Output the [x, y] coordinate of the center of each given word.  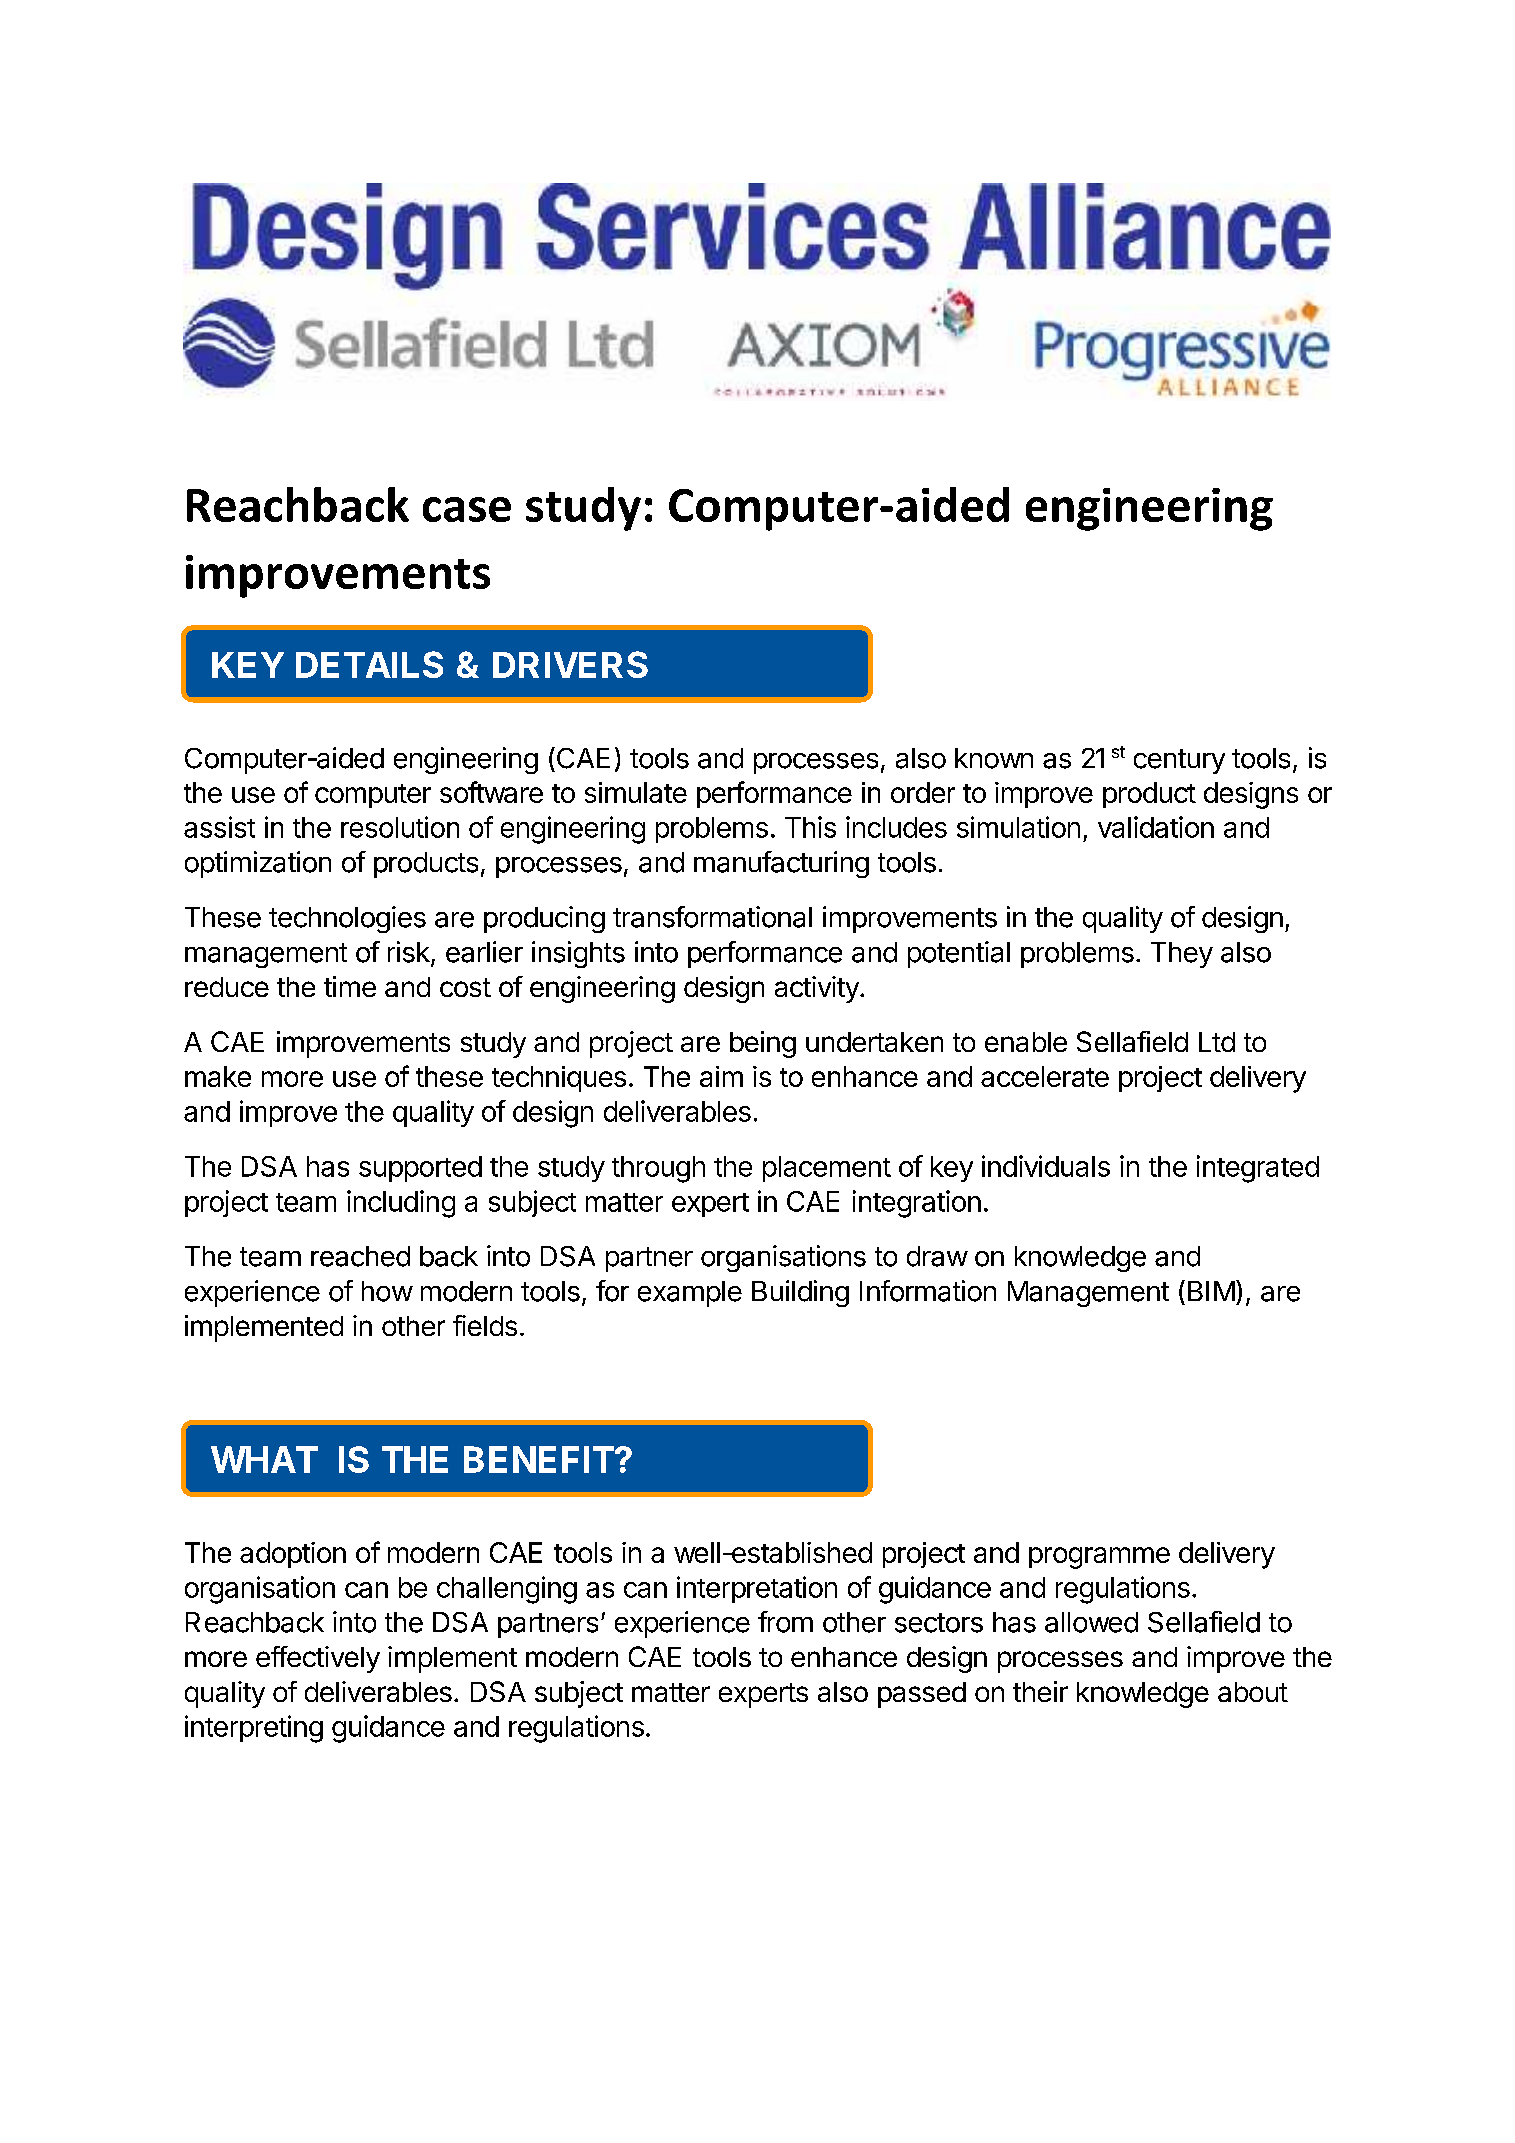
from [785, 1622]
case [467, 509]
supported [420, 1169]
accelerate [1045, 1076]
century [1179, 761]
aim [721, 1076]
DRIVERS [570, 664]
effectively [318, 1659]
